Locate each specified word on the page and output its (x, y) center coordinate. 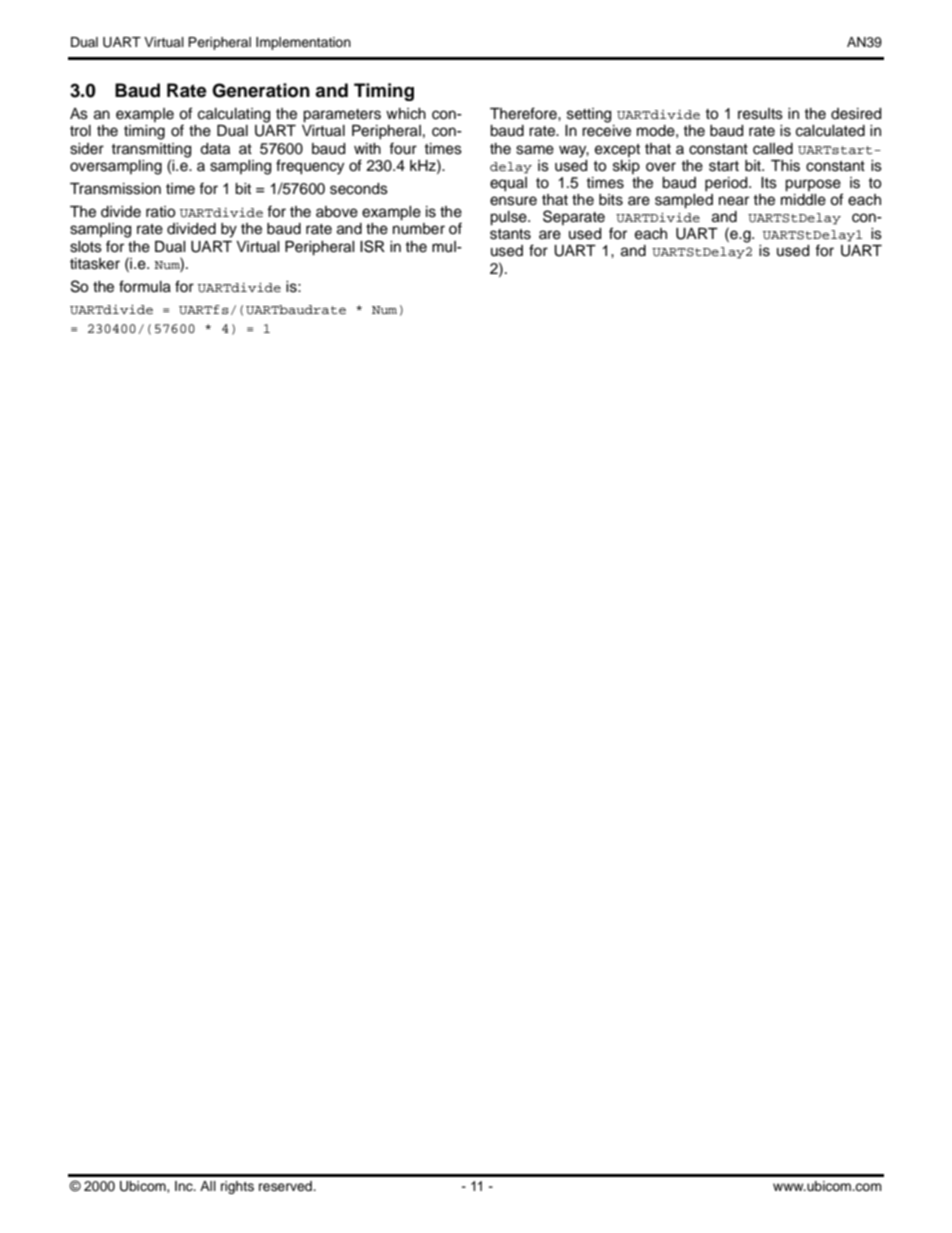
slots (86, 247)
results (760, 114)
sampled (684, 201)
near (734, 201)
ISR (372, 246)
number (419, 229)
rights (237, 1187)
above (337, 212)
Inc (185, 1186)
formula (145, 286)
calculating (234, 115)
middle (803, 198)
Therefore (524, 113)
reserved (286, 1186)
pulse (509, 218)
